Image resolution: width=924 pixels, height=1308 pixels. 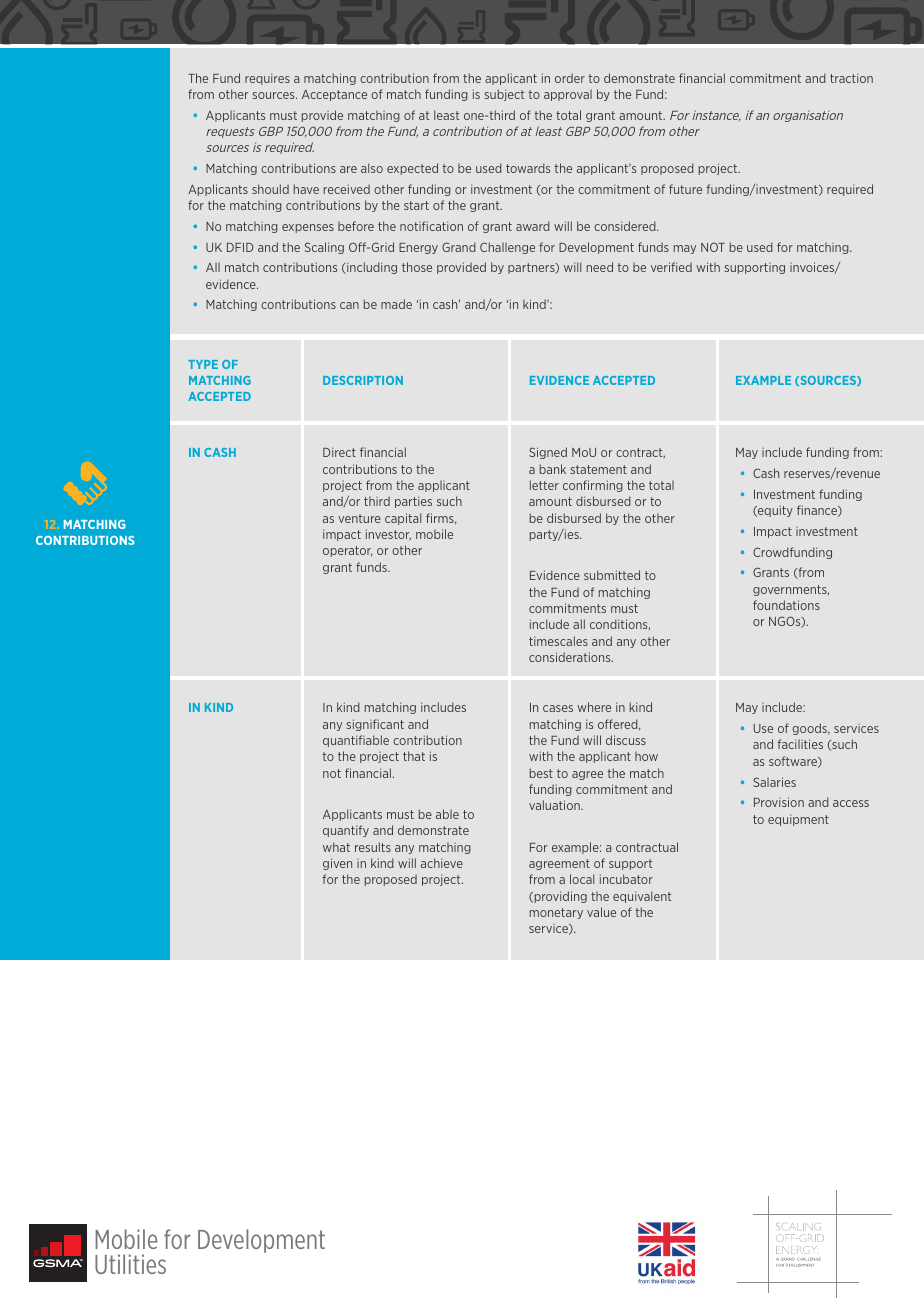 What do you see at coordinates (504, 95) in the screenshot?
I see `subject` at bounding box center [504, 95].
